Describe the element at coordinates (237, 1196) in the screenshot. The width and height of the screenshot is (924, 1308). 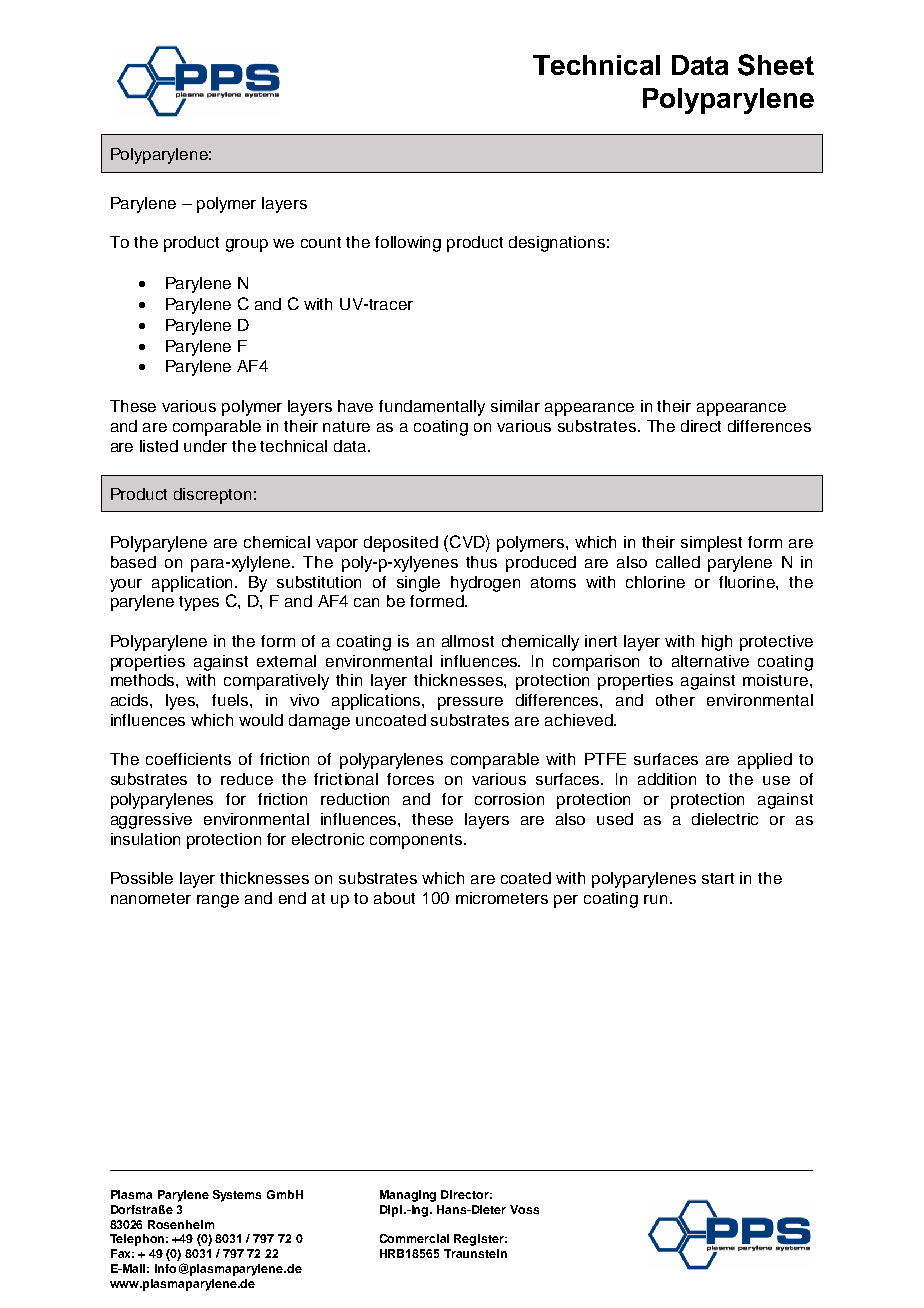
I see `Systems` at that location.
